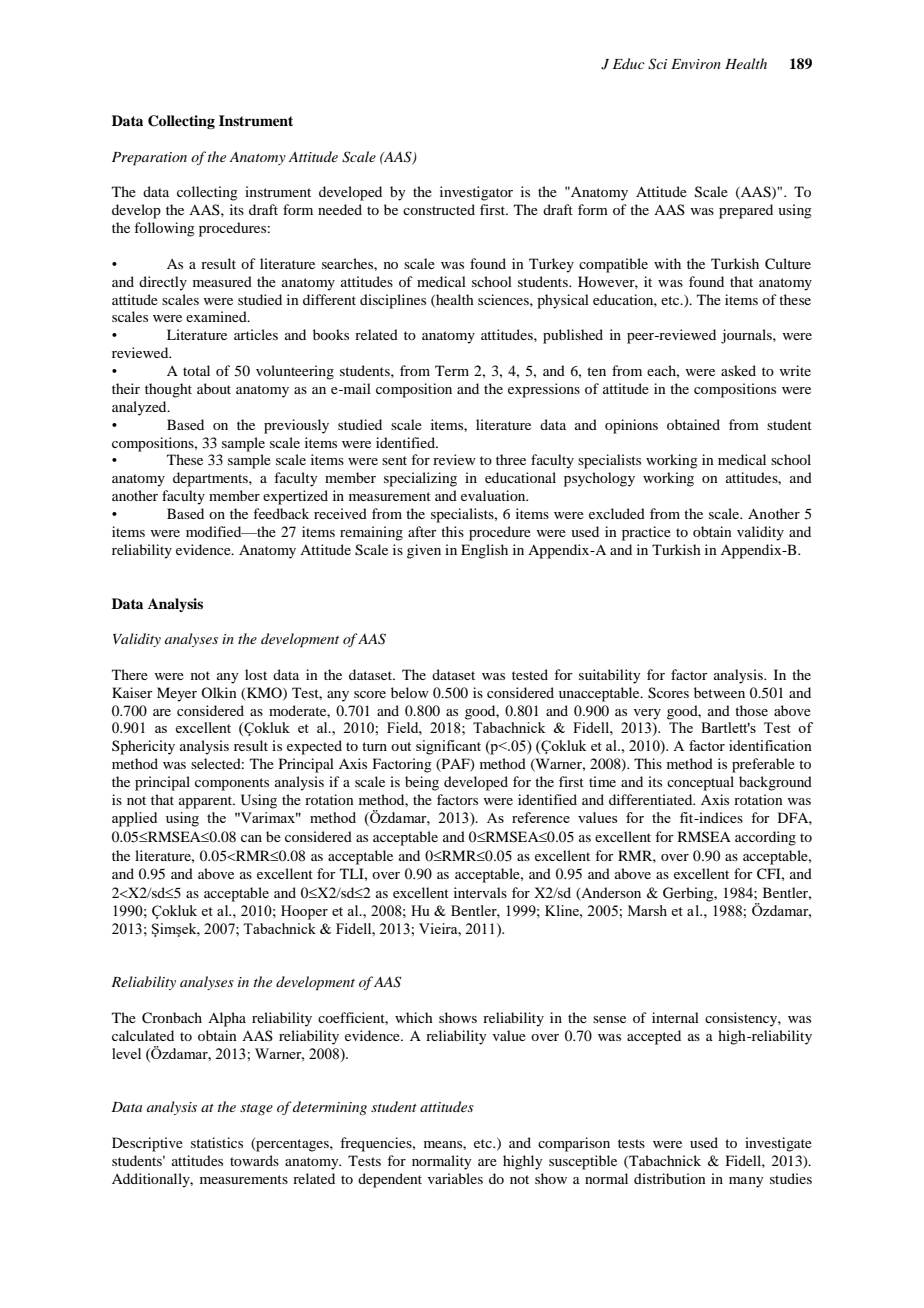 The height and width of the screenshot is (1308, 924). Describe the element at coordinates (217, 1142) in the screenshot. I see `statistics` at that location.
